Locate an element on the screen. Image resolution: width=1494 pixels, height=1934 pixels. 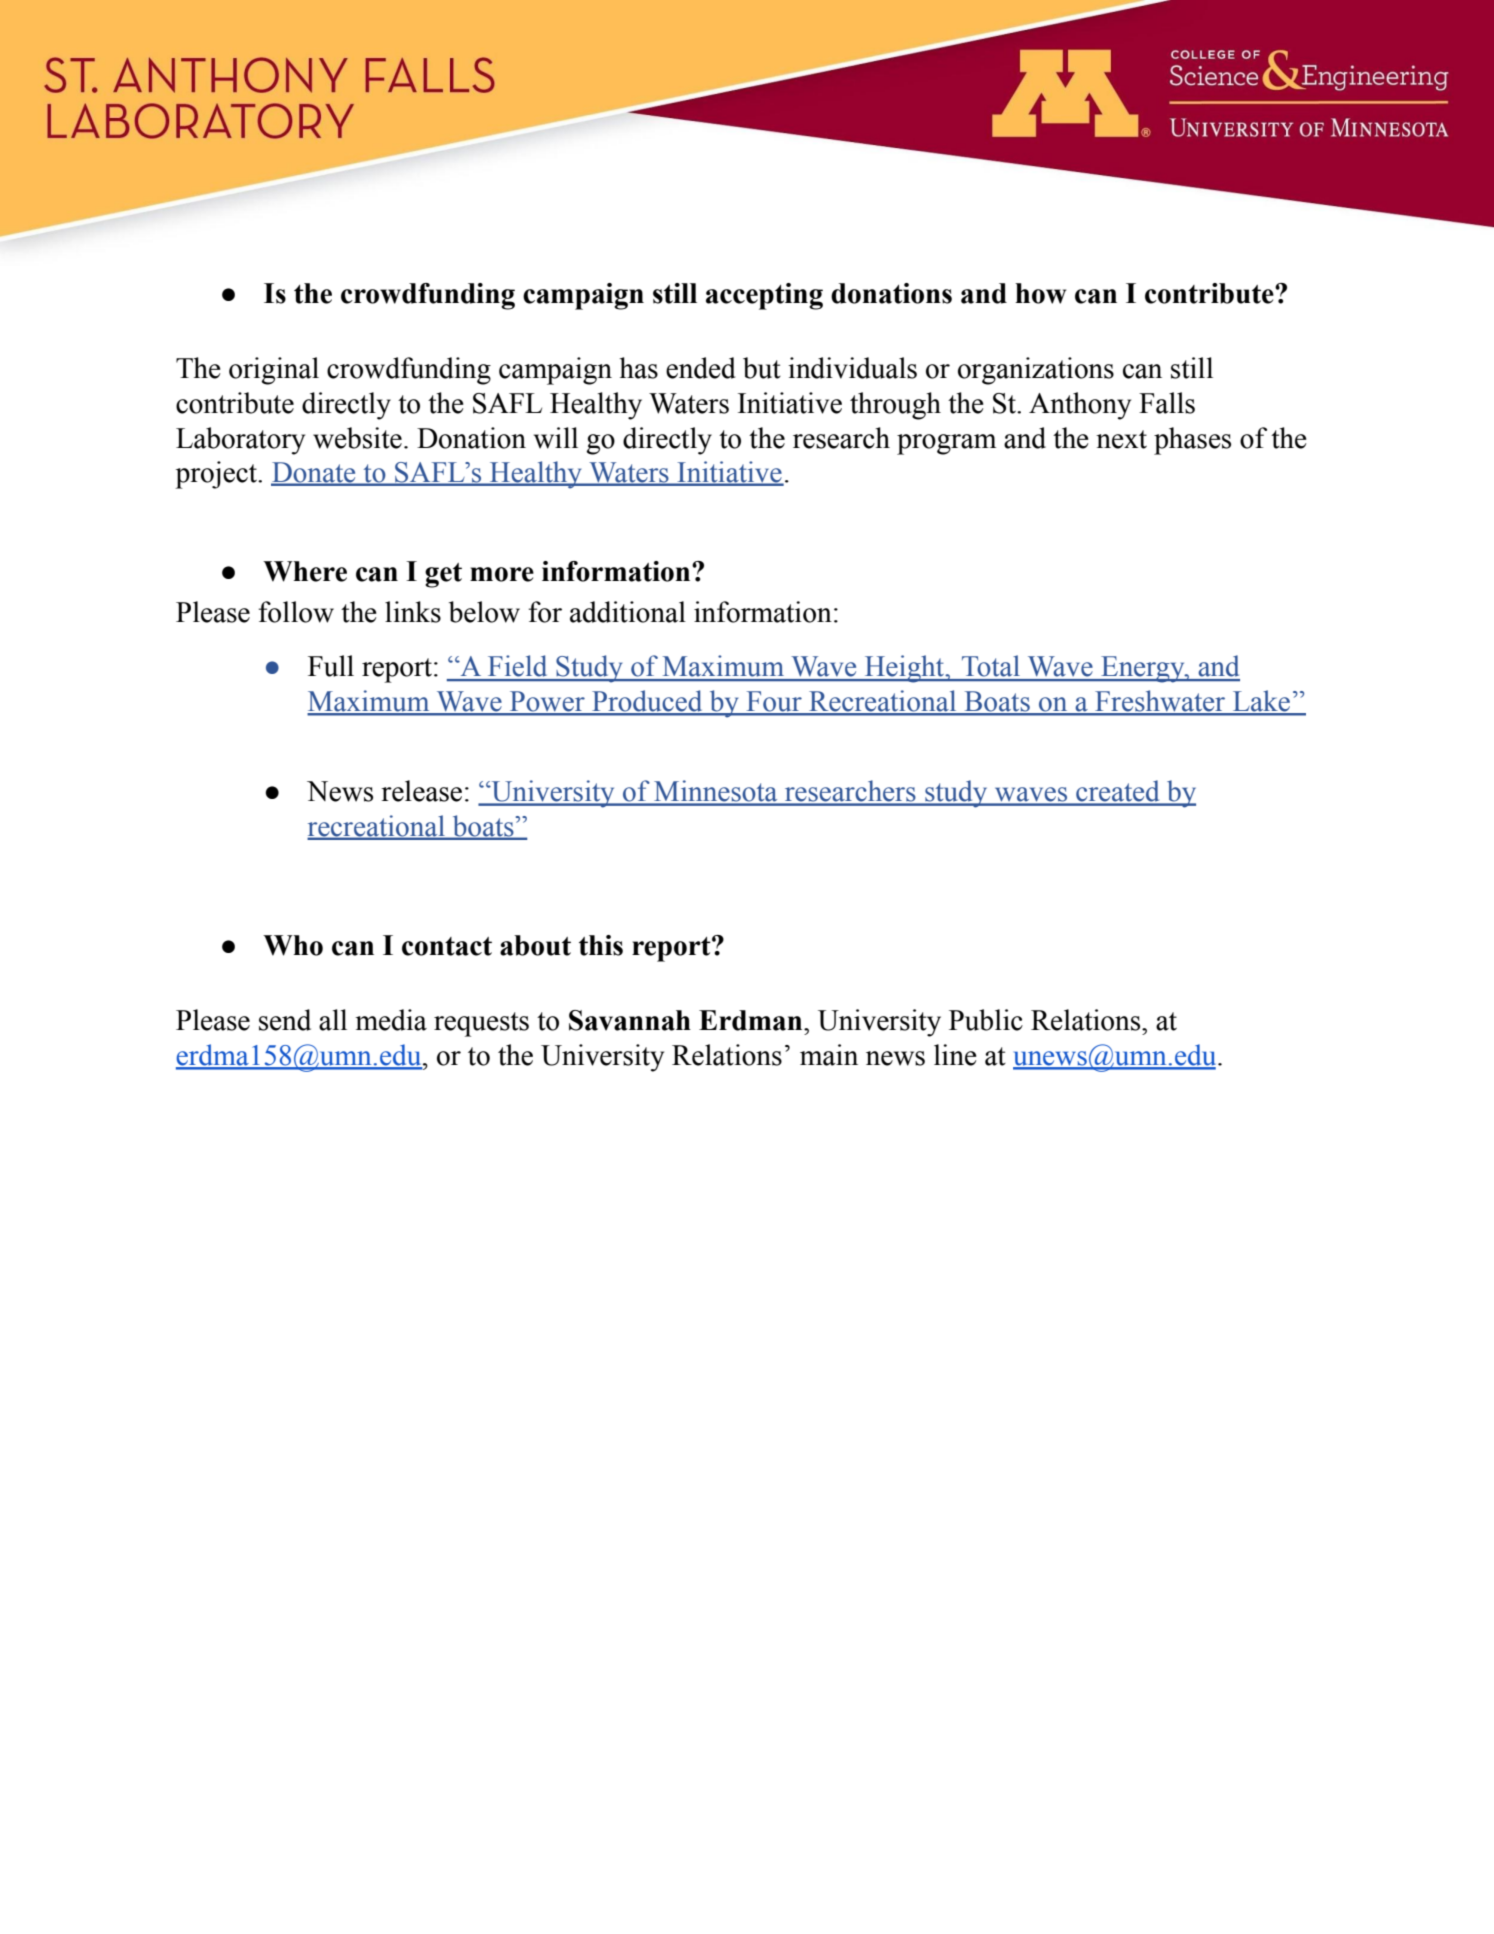
this is located at coordinates (601, 945).
